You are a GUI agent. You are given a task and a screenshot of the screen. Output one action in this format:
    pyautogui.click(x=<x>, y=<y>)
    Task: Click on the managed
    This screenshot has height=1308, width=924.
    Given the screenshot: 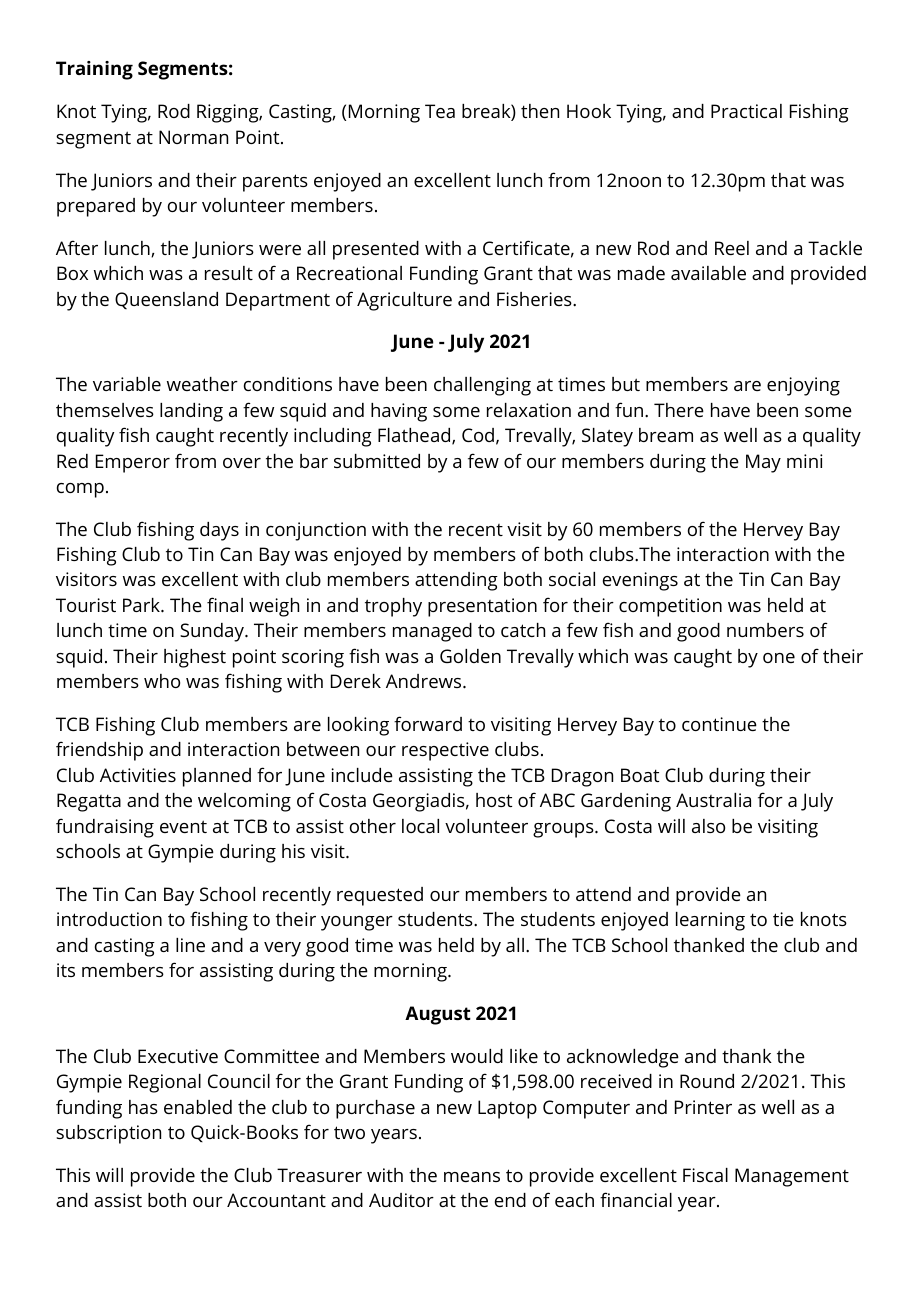 What is the action you would take?
    pyautogui.click(x=432, y=632)
